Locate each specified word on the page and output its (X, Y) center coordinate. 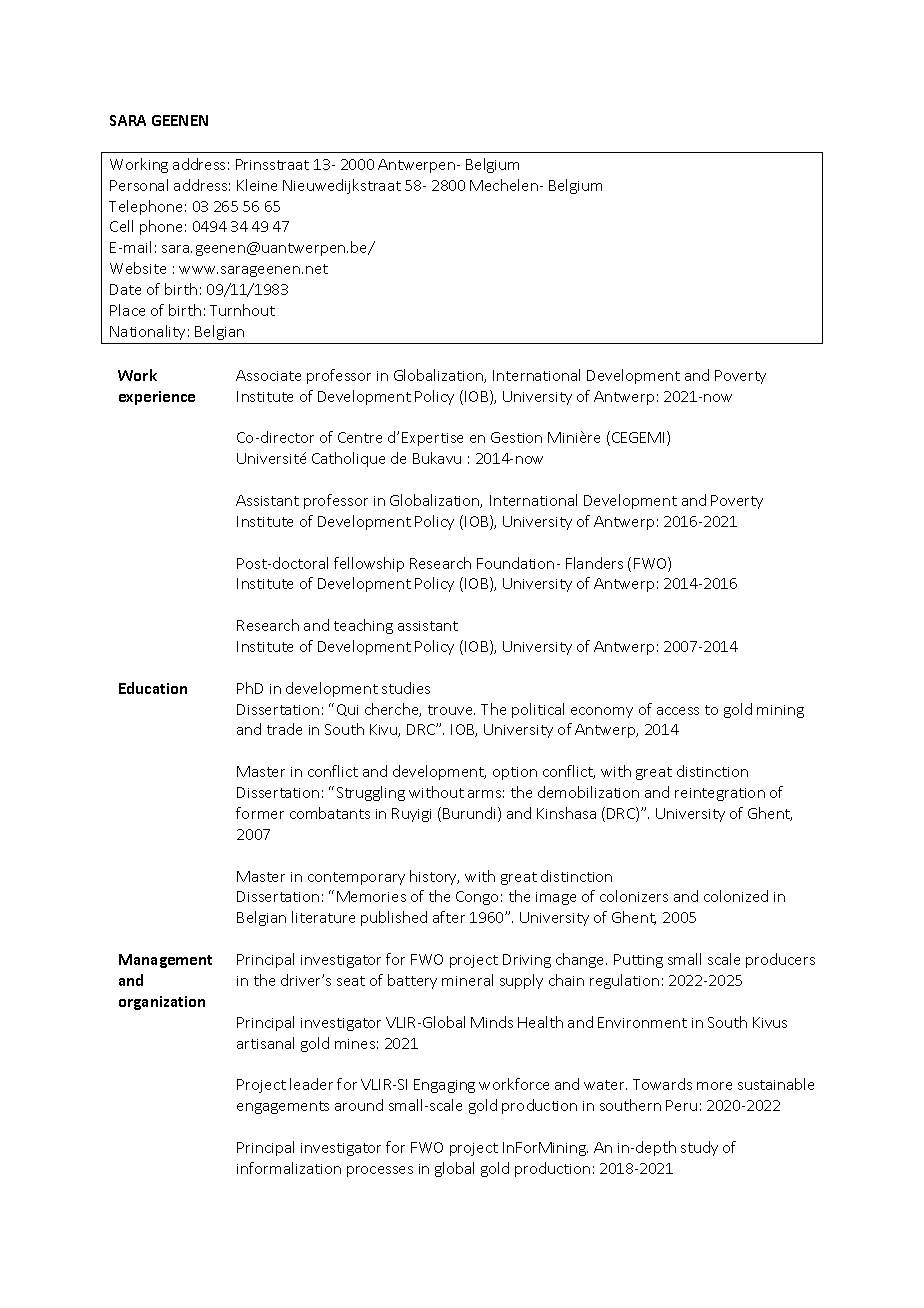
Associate (268, 375)
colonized (736, 896)
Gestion (516, 437)
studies (406, 688)
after (449, 917)
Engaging (444, 1086)
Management (165, 961)
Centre (360, 437)
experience (157, 398)
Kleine (257, 185)
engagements (283, 1107)
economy (602, 712)
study (699, 1148)
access (678, 711)
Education (153, 688)
